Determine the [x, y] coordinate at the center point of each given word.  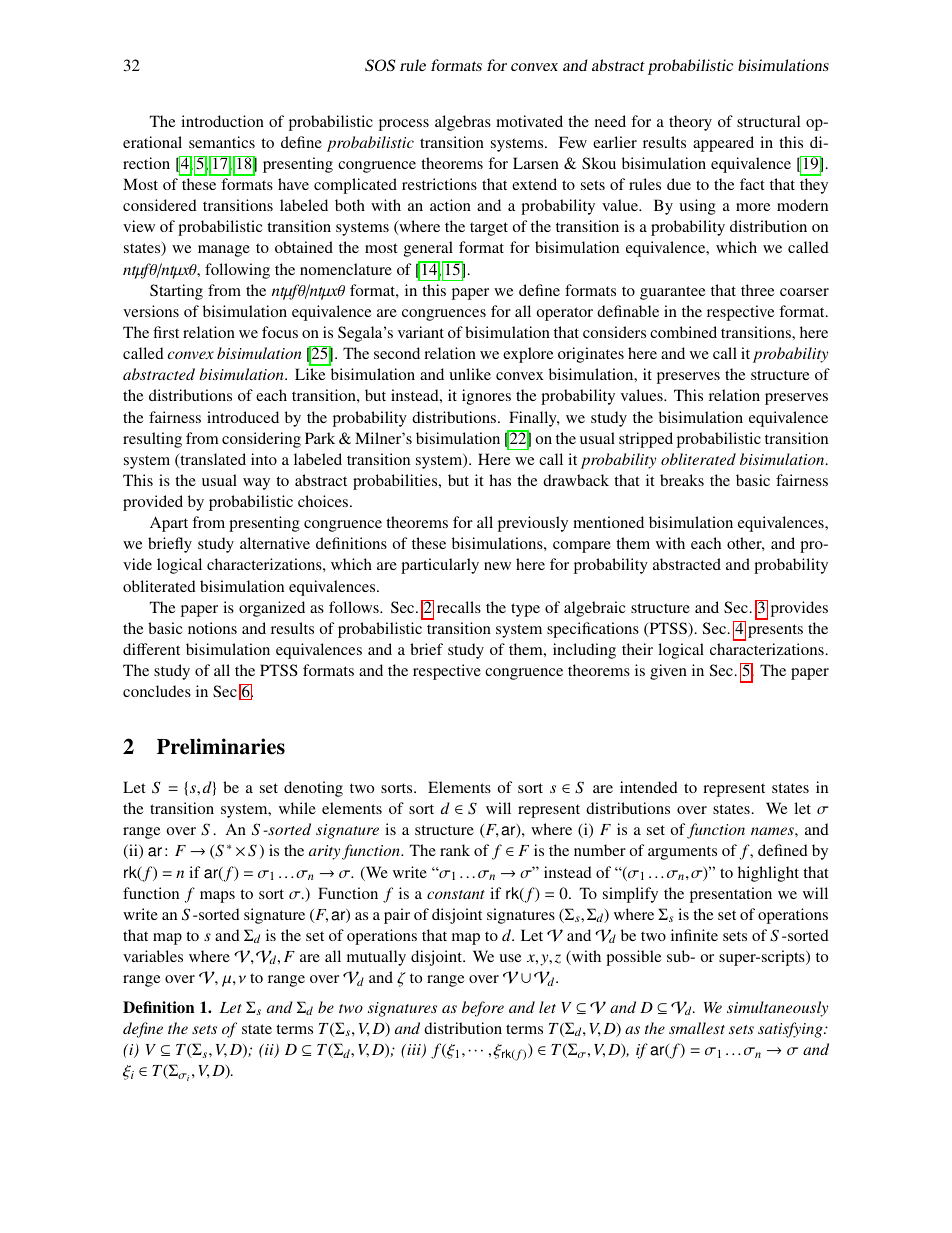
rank [455, 850]
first [166, 332]
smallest [697, 1028]
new [497, 566]
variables [153, 956]
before [483, 1009]
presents [775, 631]
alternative [275, 543]
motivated [529, 121]
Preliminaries [221, 746]
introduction [222, 121]
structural [768, 121]
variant [421, 332]
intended [649, 787]
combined [683, 332]
